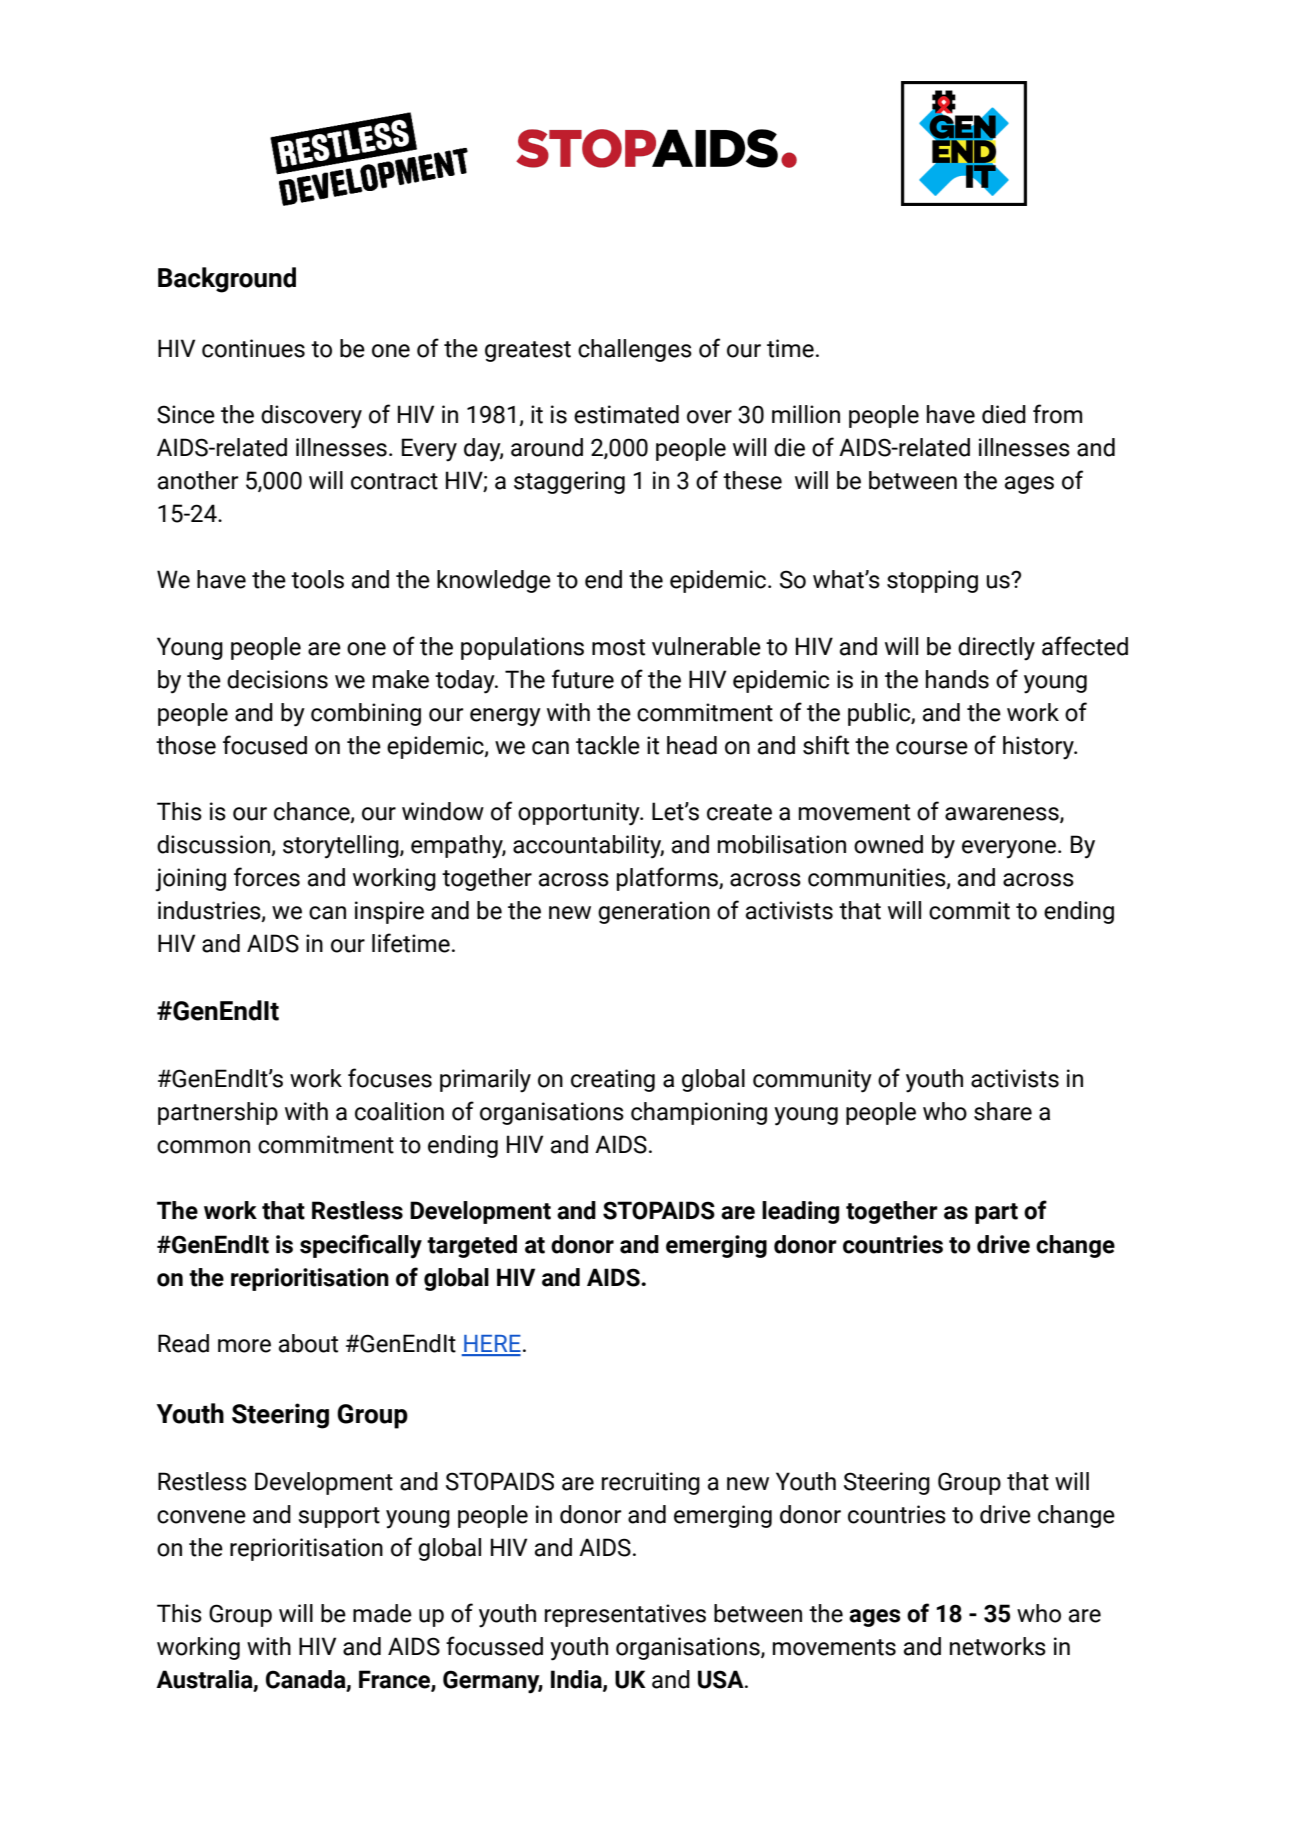 The image size is (1298, 1833). What do you see at coordinates (253, 348) in the document?
I see `continues` at bounding box center [253, 348].
